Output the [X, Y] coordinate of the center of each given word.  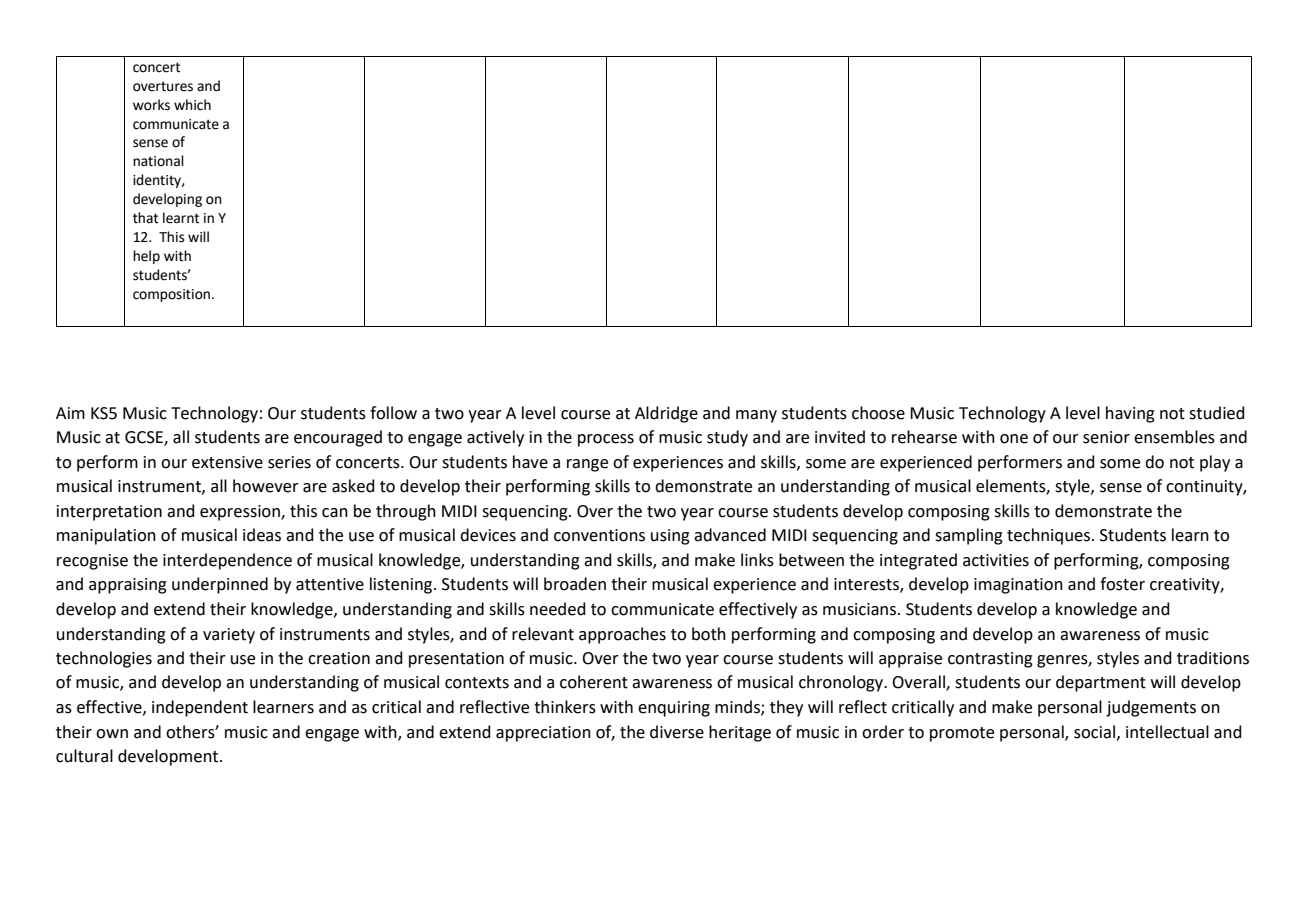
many [756, 416]
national [158, 161]
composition [171, 295]
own [112, 734]
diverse [677, 732]
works [151, 105]
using [670, 537]
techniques [1048, 536]
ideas [262, 535]
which [192, 105]
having [1130, 414]
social [1094, 732]
